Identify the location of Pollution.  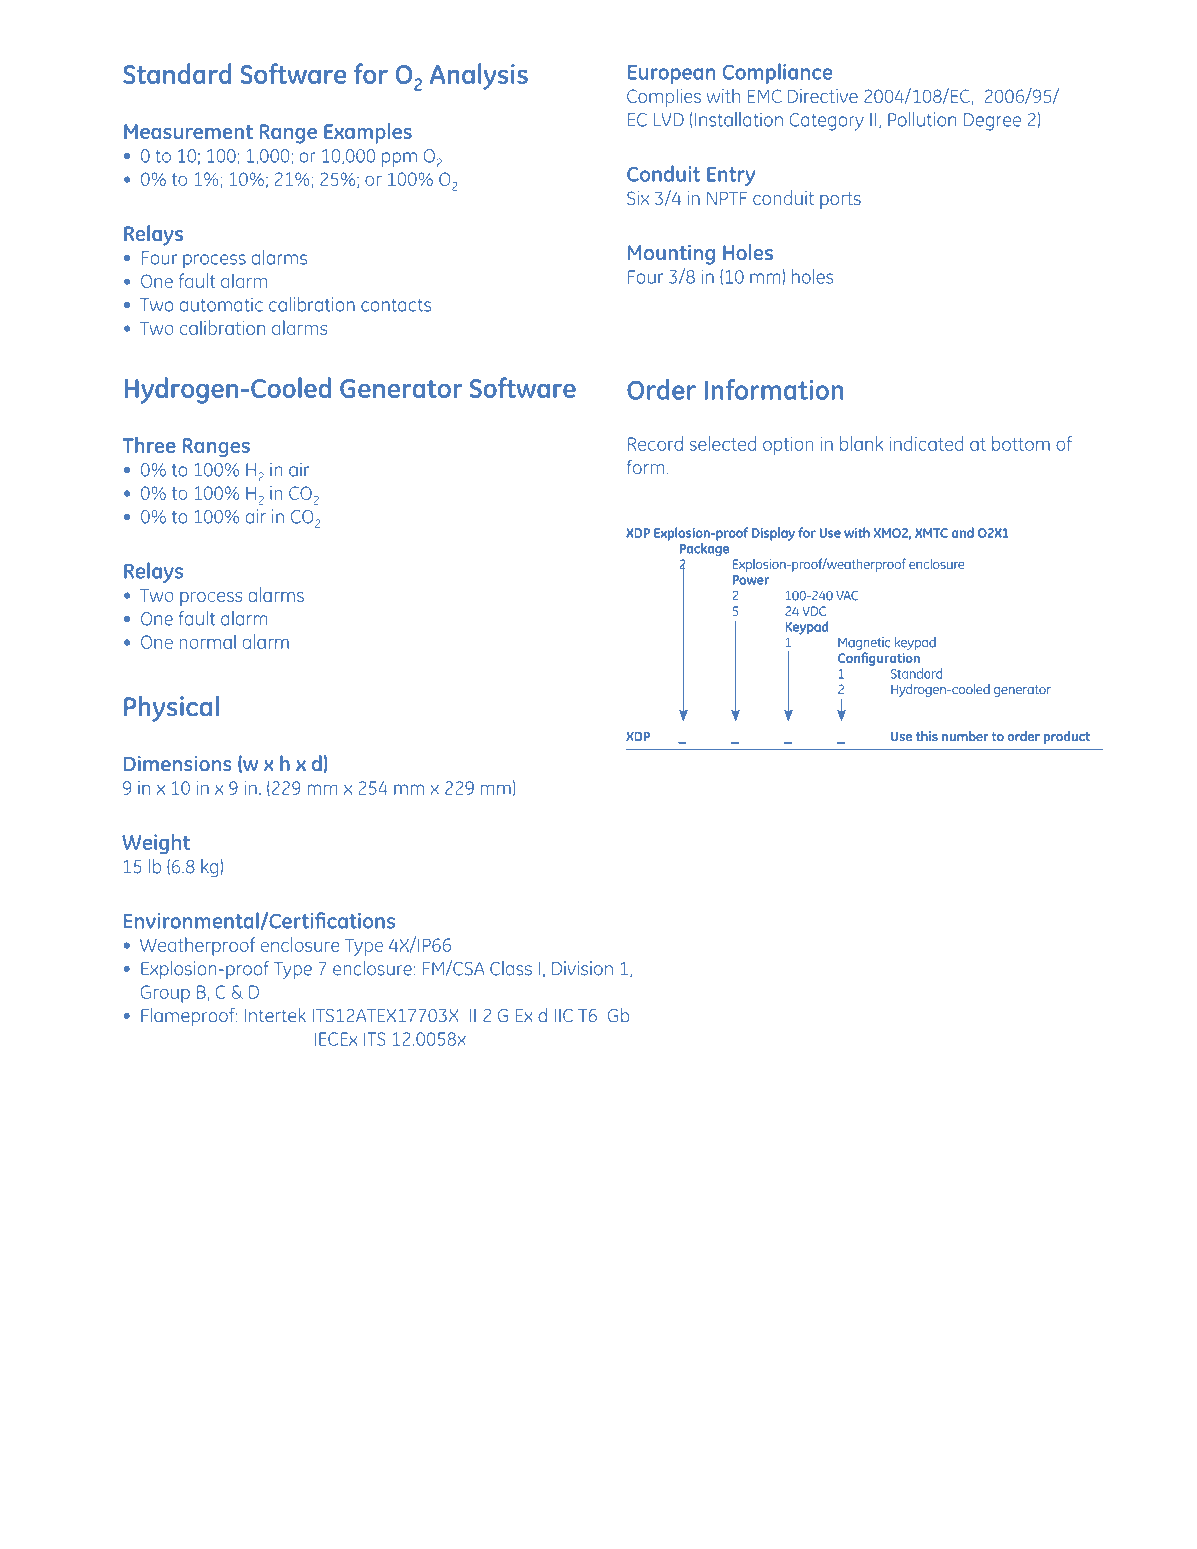
(922, 119).
